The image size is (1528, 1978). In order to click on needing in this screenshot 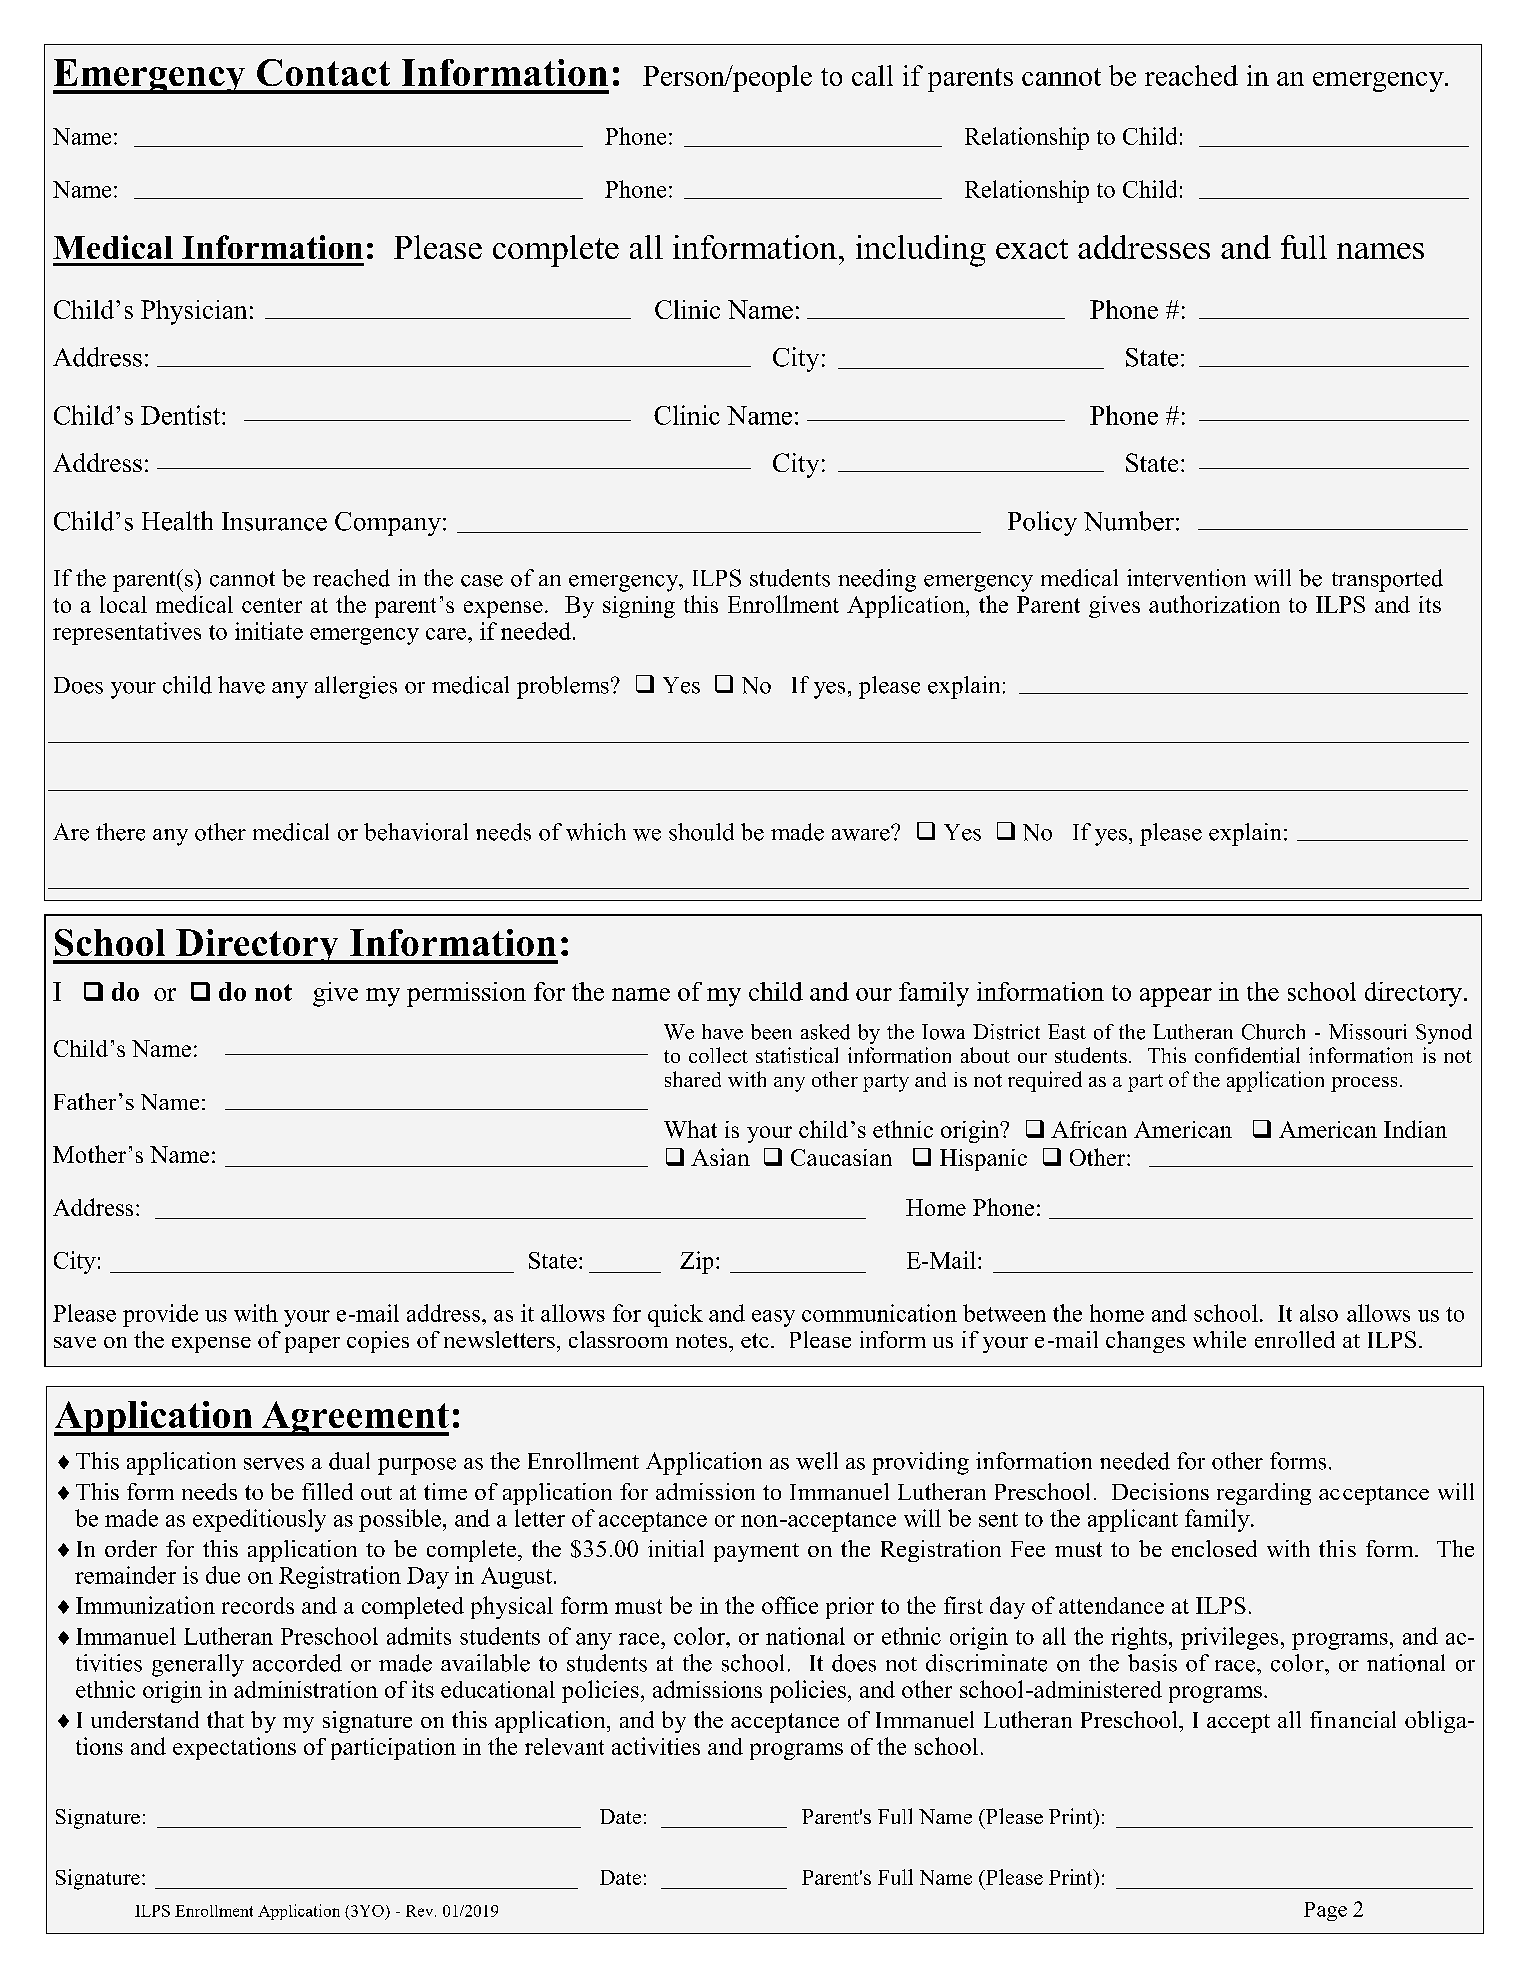, I will do `click(877, 580)`.
